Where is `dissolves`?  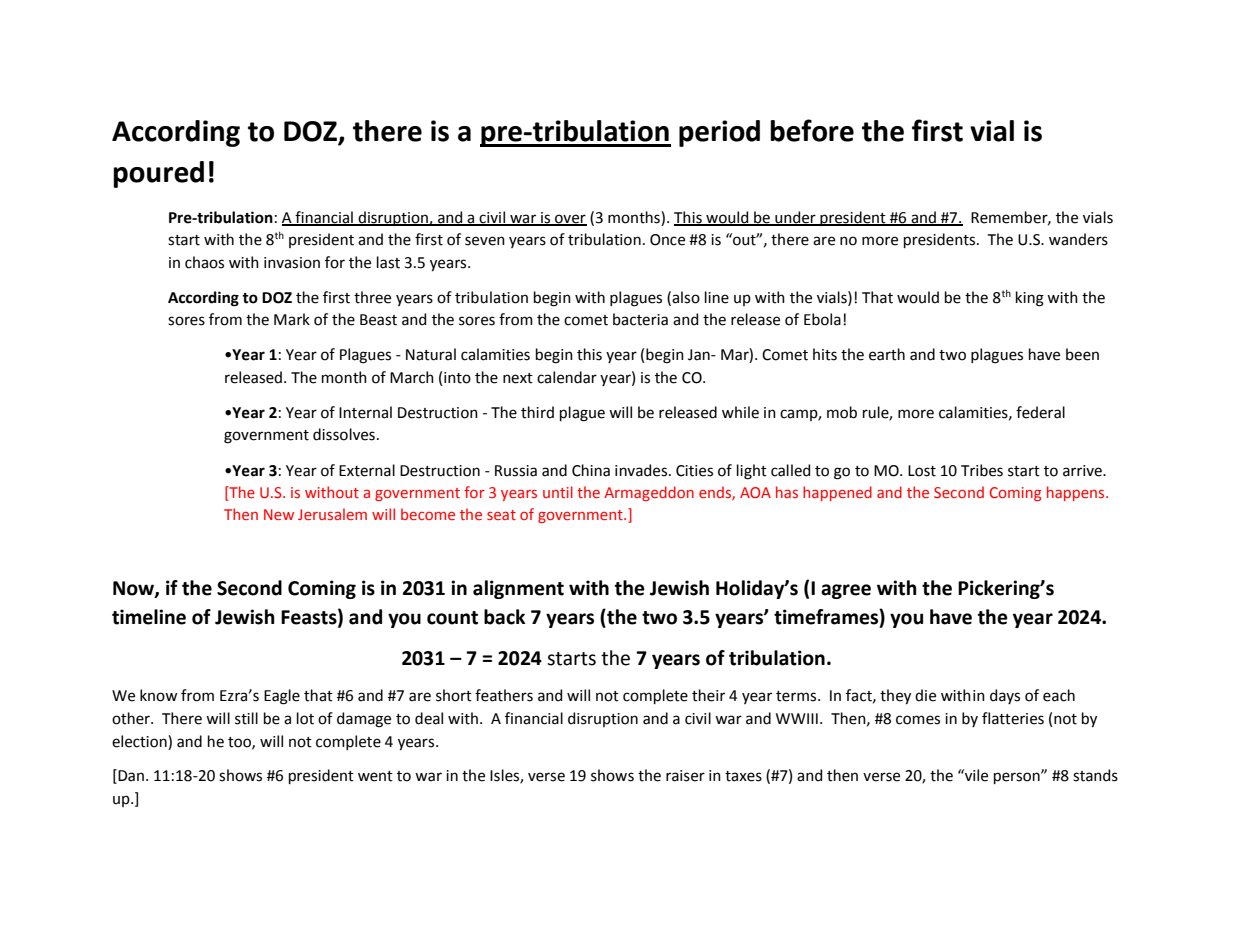
dissolves is located at coordinates (344, 434).
